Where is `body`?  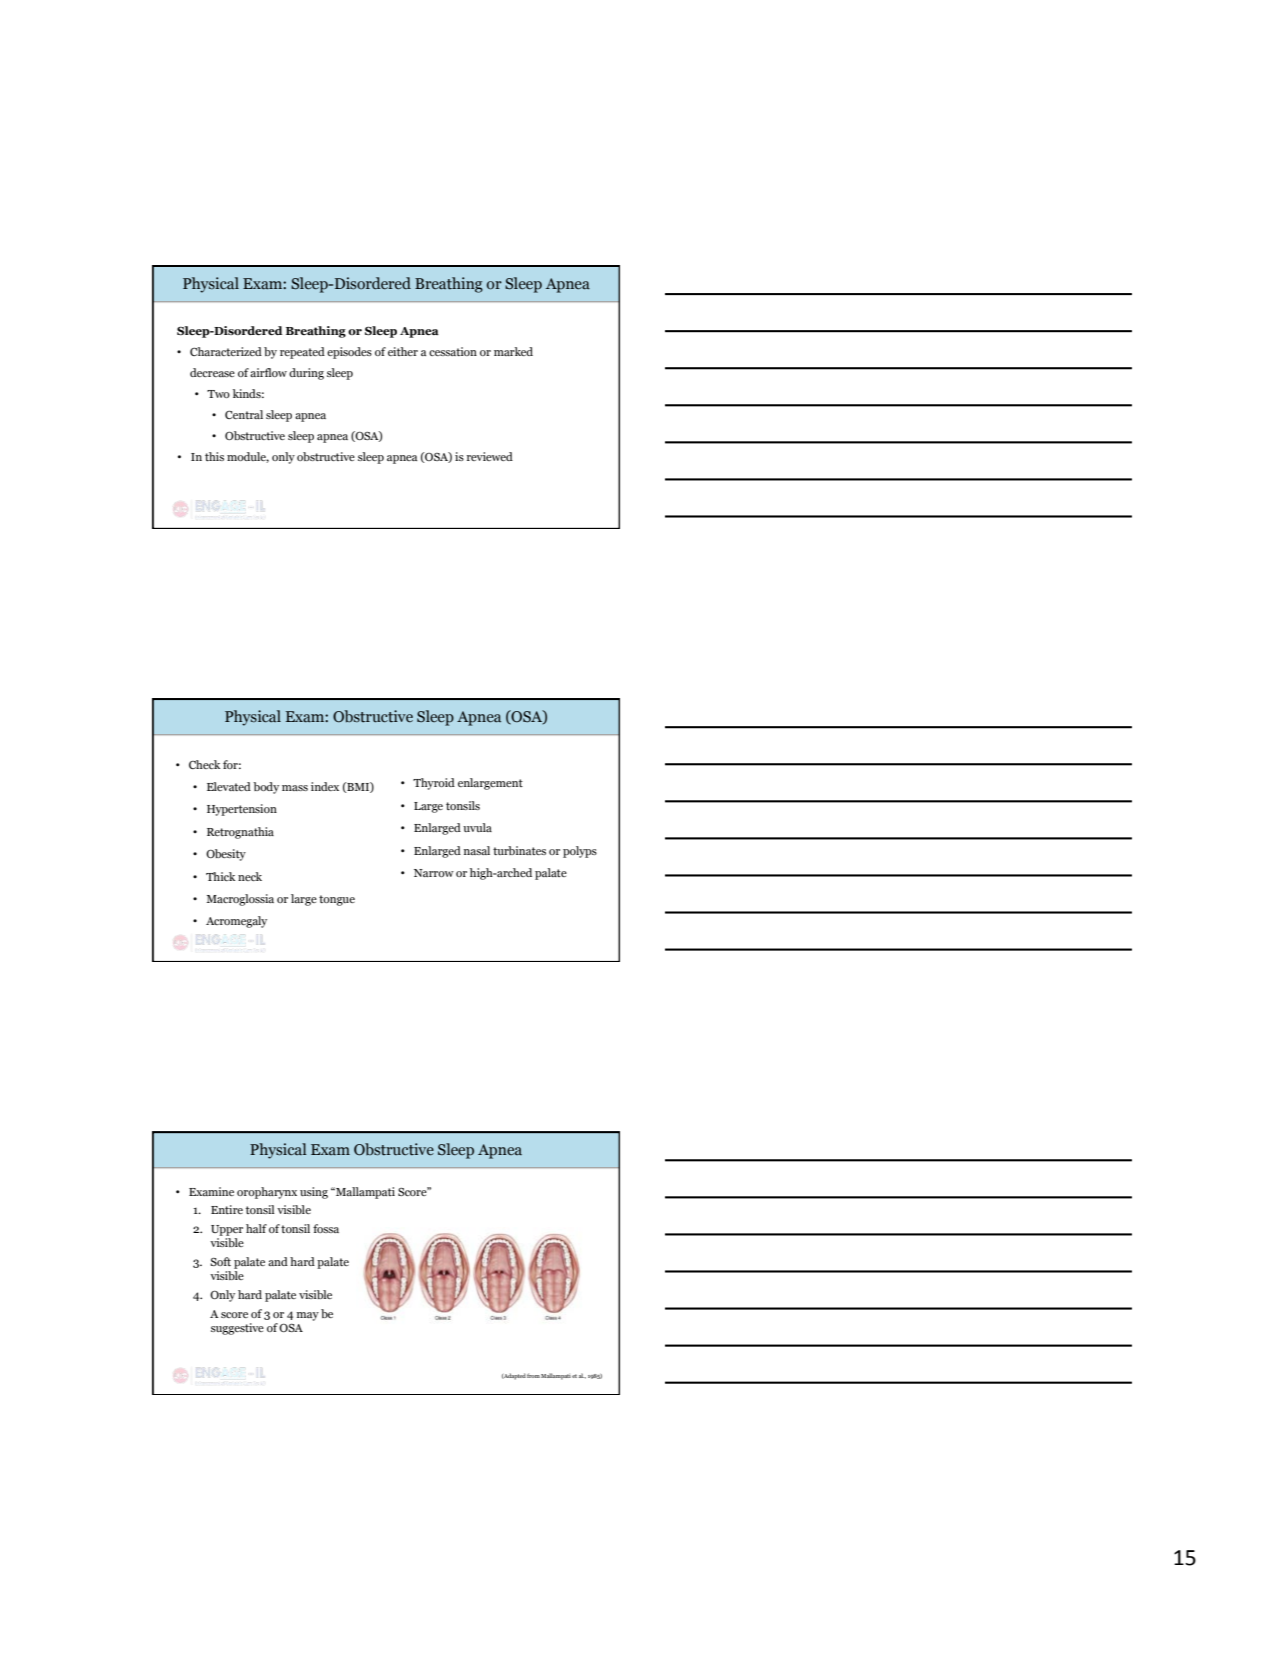
body is located at coordinates (266, 788).
